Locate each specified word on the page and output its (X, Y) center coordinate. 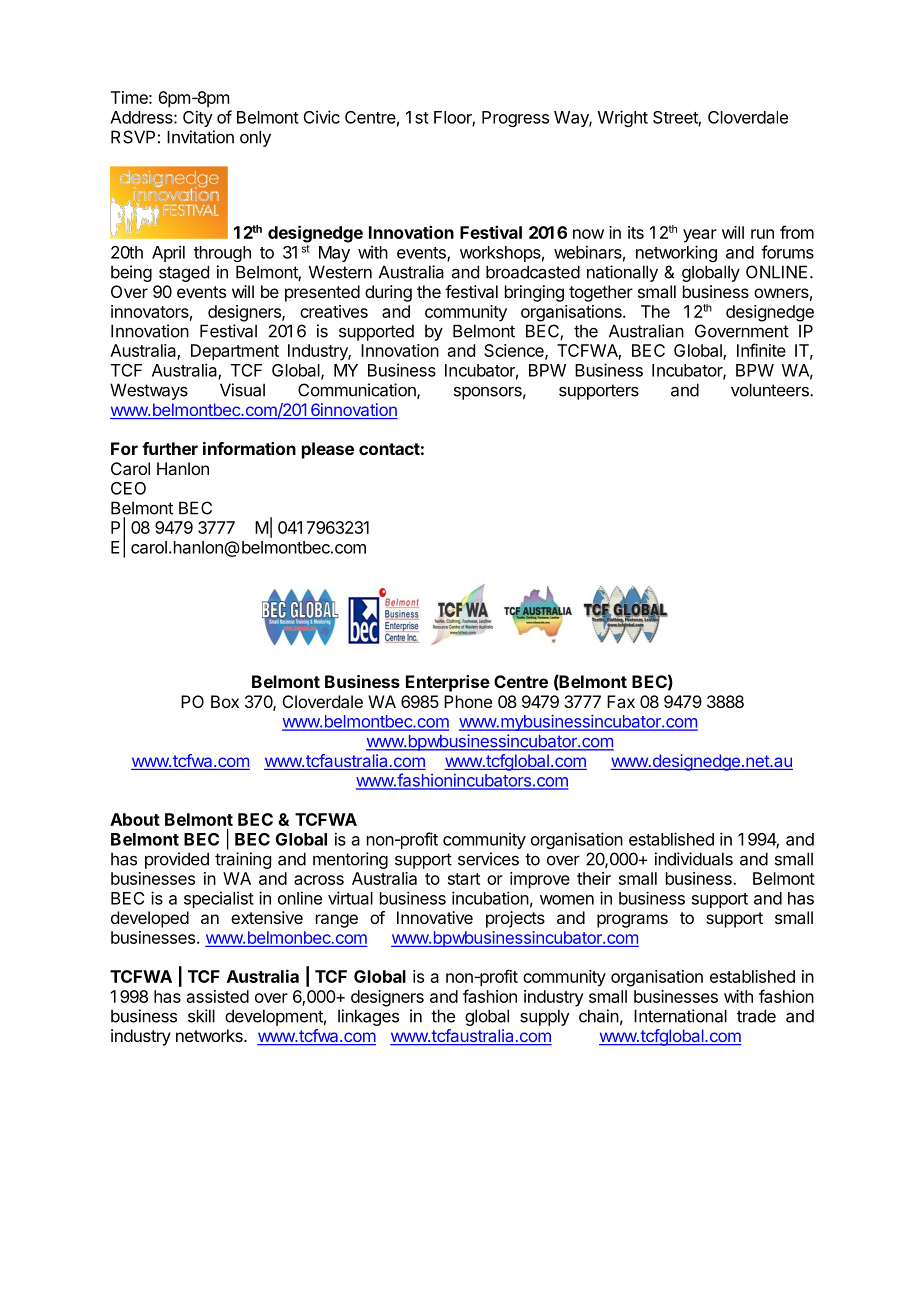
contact (389, 449)
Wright (623, 118)
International (680, 1016)
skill (201, 1016)
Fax (621, 701)
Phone (468, 701)
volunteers (771, 390)
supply (545, 1017)
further (170, 448)
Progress (515, 119)
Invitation (200, 137)
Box (225, 701)
